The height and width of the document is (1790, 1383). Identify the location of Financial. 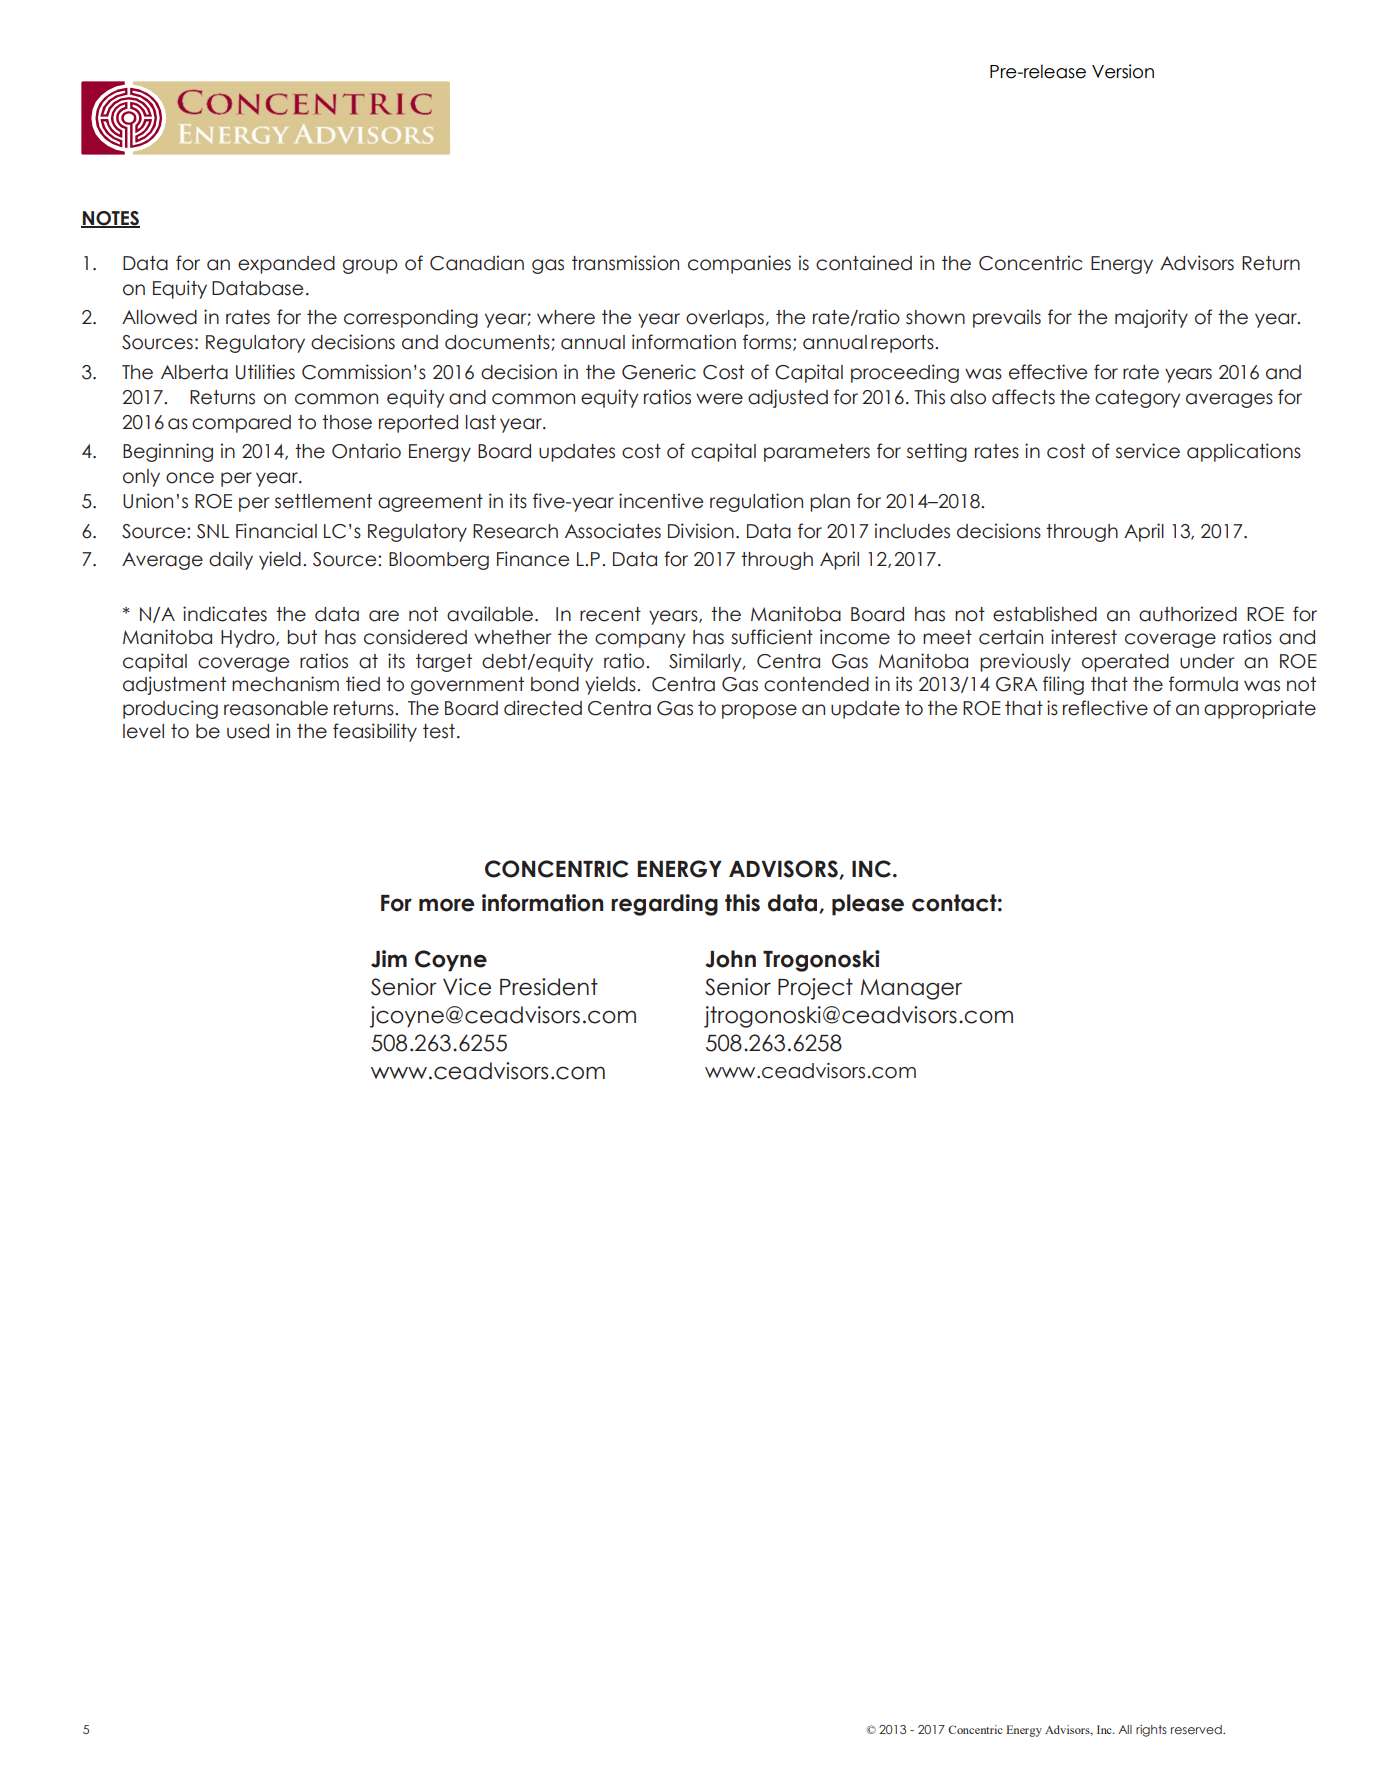
(276, 531).
